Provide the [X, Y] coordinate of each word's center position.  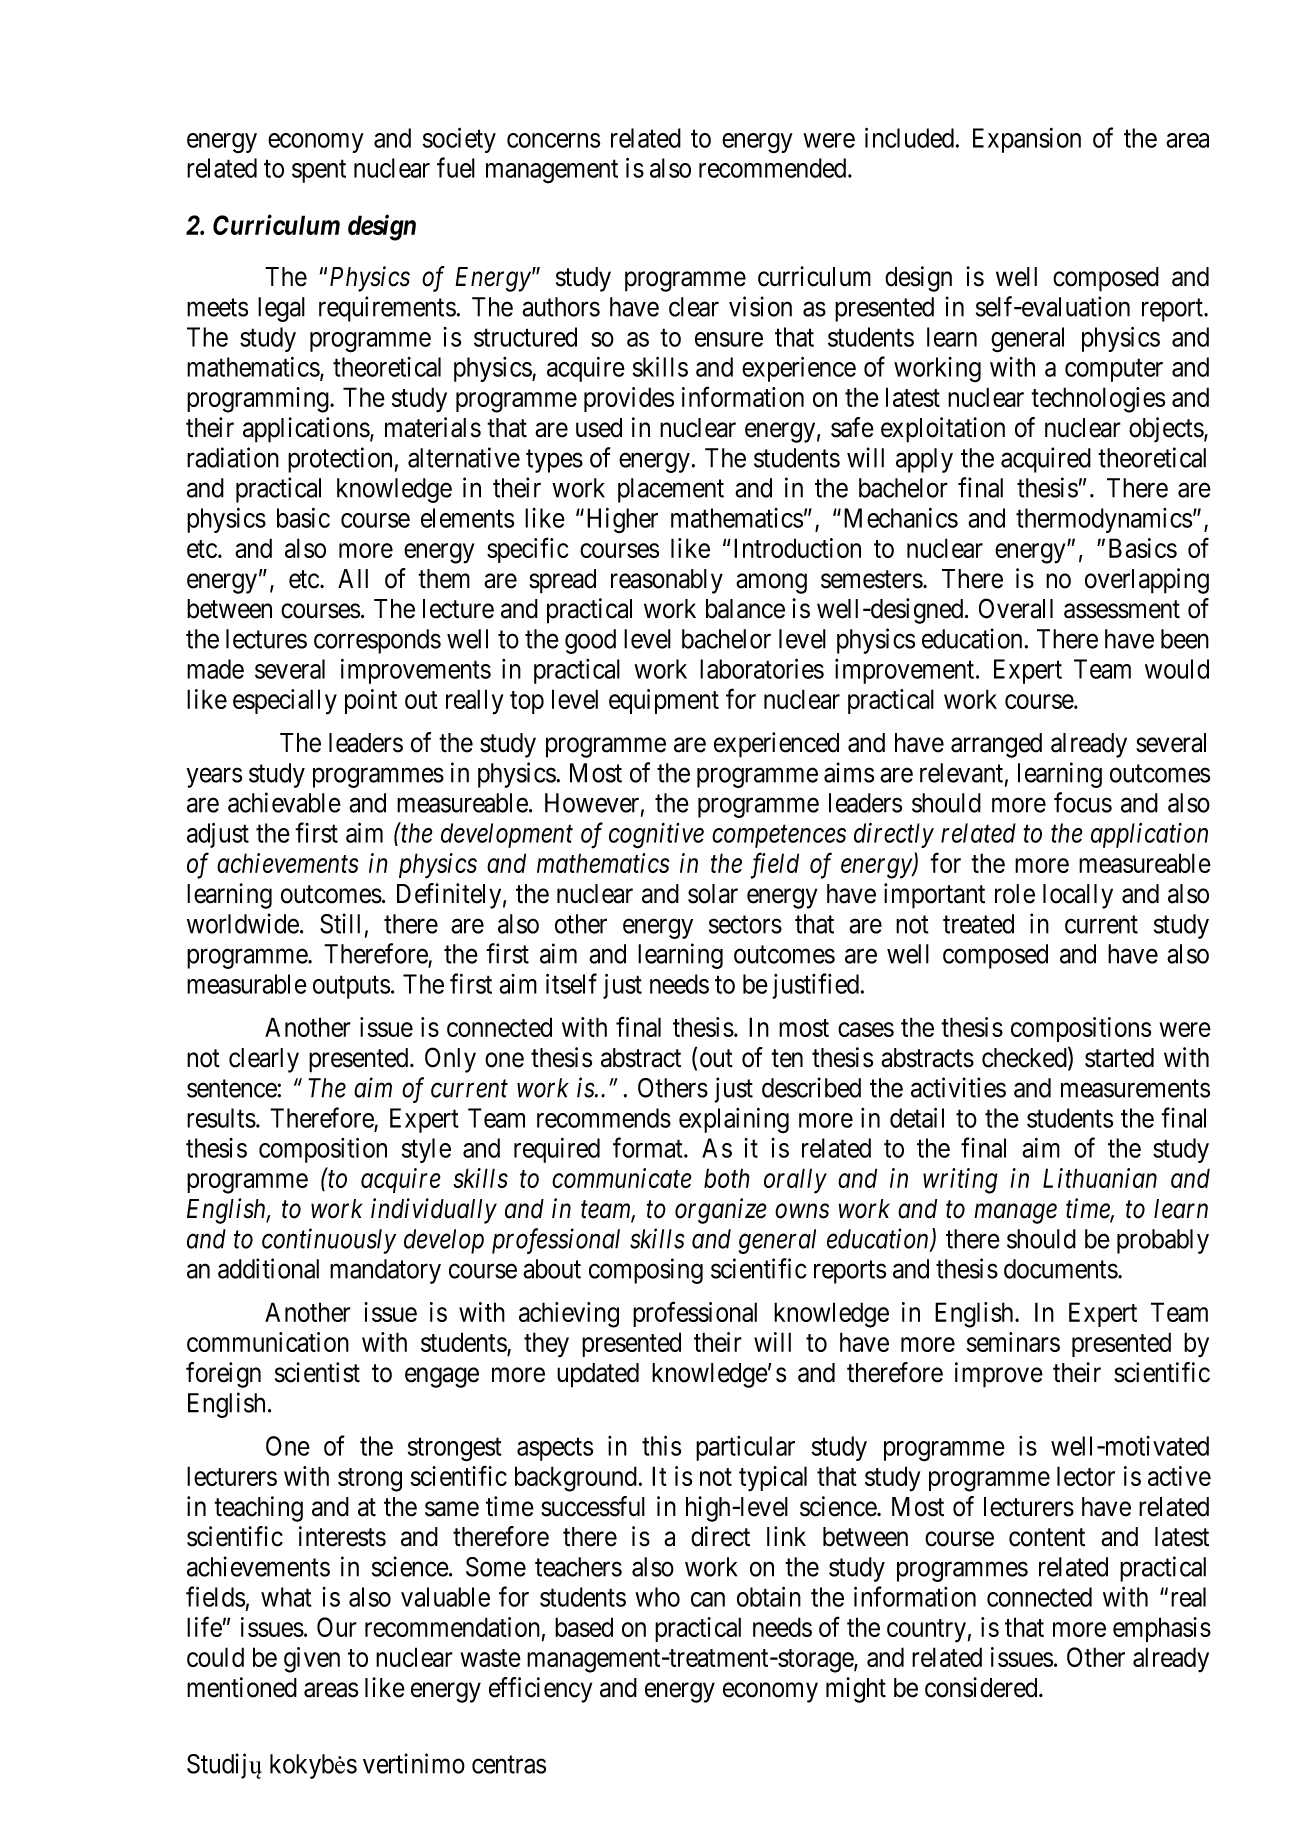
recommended [774, 168]
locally [1078, 896]
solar [713, 894]
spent [319, 171]
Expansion [1027, 140]
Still [340, 923]
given [312, 1660]
